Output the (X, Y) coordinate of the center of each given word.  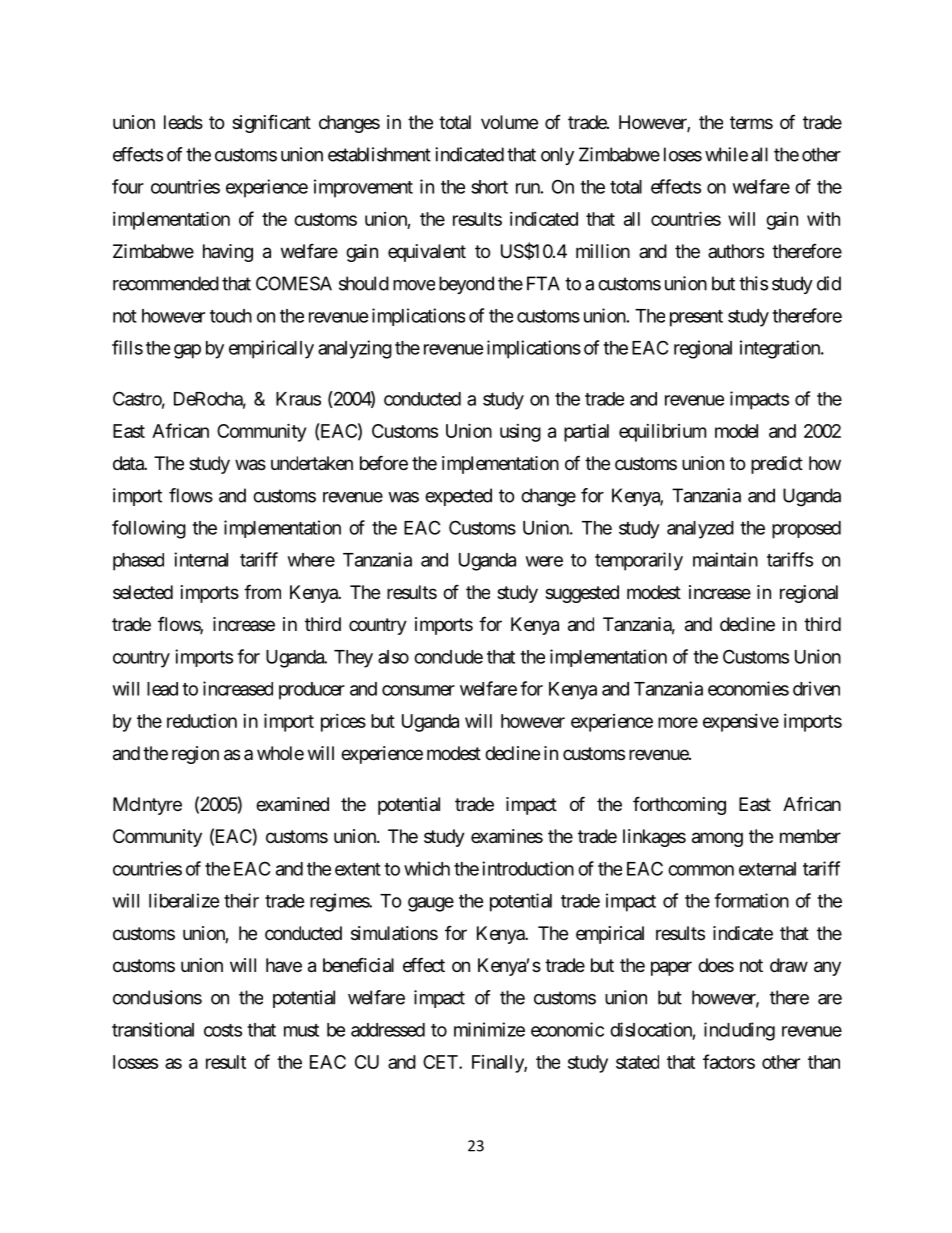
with (823, 219)
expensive (741, 723)
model (736, 431)
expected (458, 497)
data (129, 463)
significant (271, 124)
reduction (202, 721)
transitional (153, 1029)
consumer (418, 690)
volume (509, 122)
